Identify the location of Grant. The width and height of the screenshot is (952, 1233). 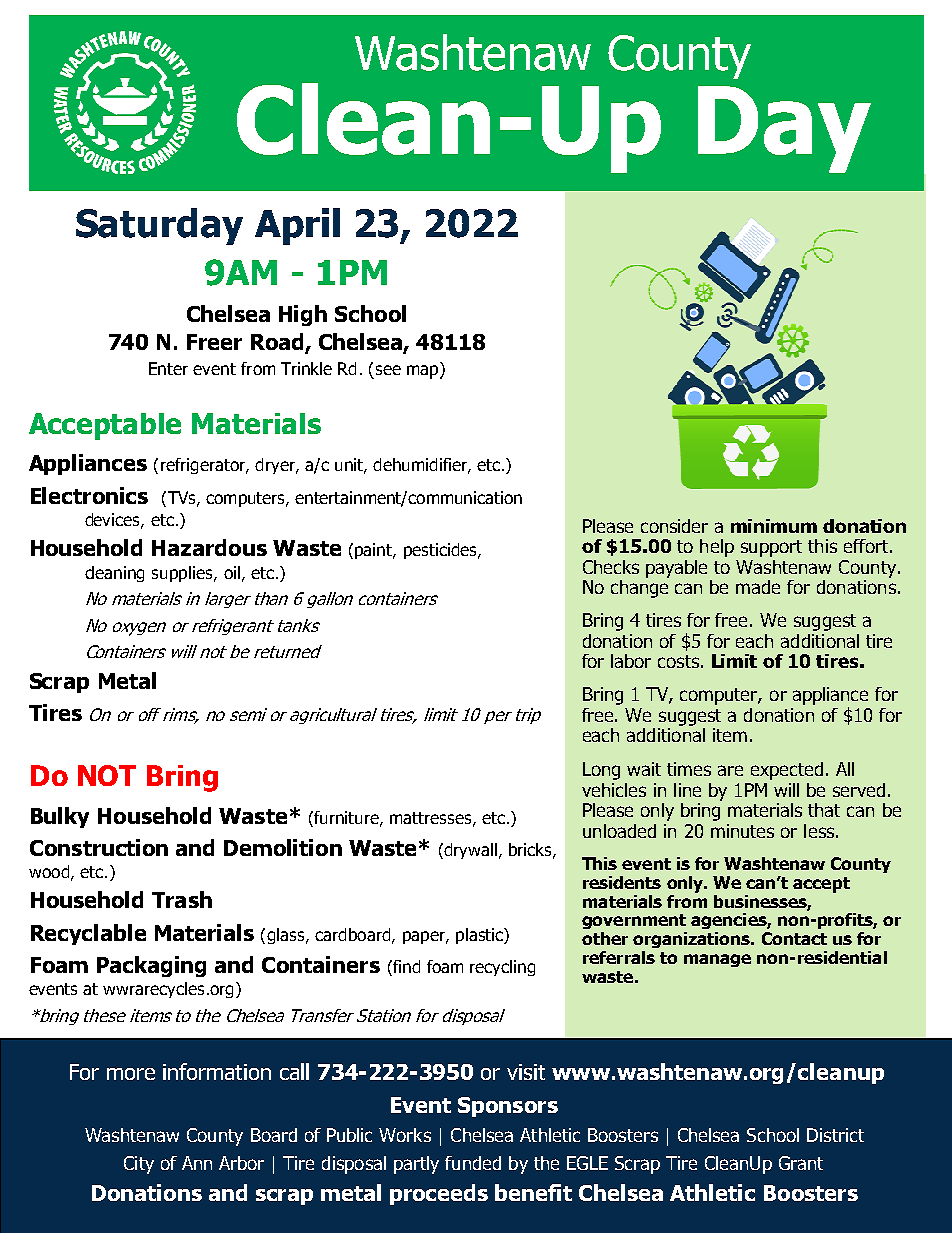
(801, 1163).
